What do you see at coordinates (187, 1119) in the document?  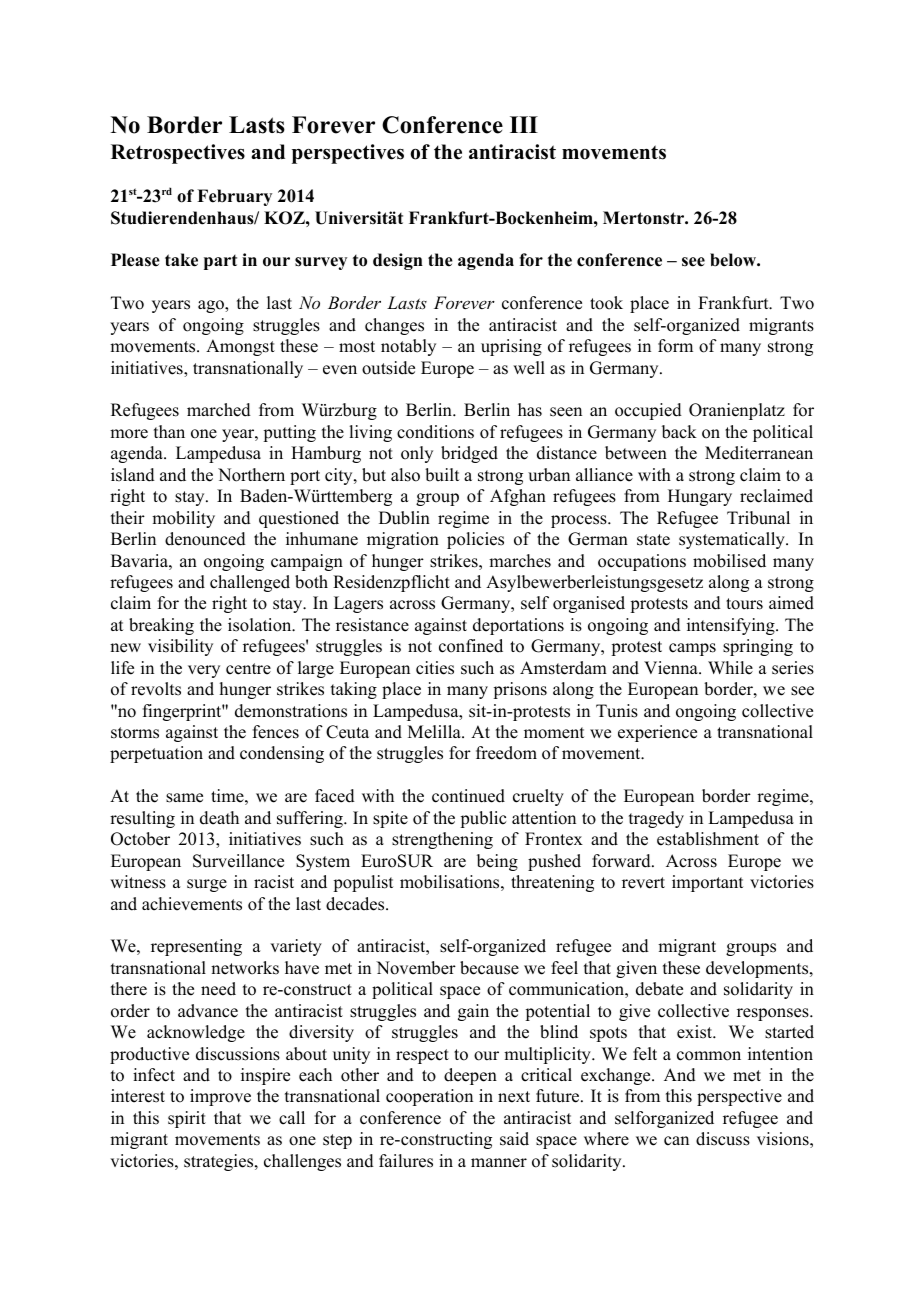 I see `spirit` at bounding box center [187, 1119].
